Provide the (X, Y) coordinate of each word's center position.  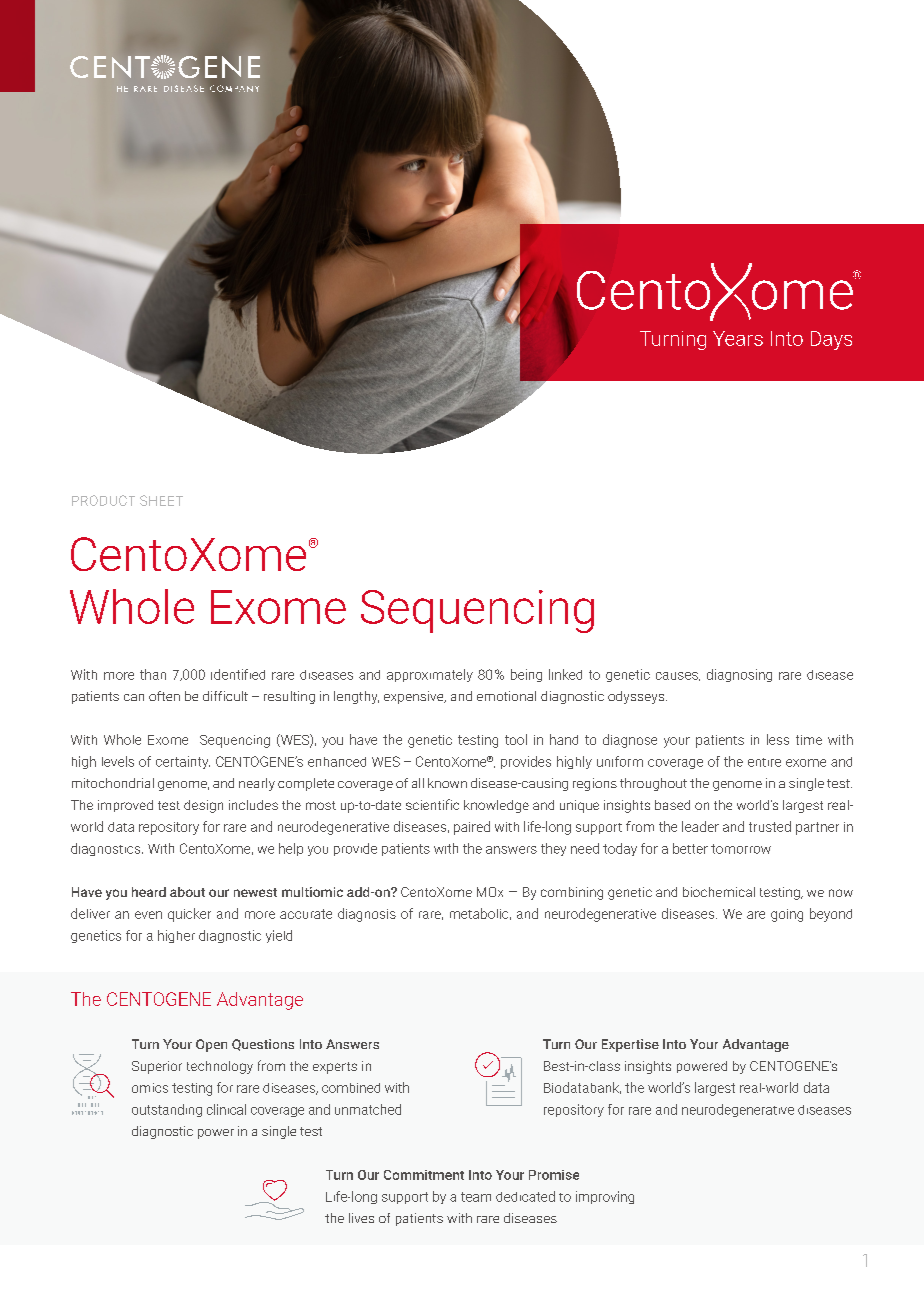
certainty (183, 762)
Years (738, 338)
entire (764, 762)
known (447, 783)
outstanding (167, 1110)
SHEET (161, 500)
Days (831, 340)
